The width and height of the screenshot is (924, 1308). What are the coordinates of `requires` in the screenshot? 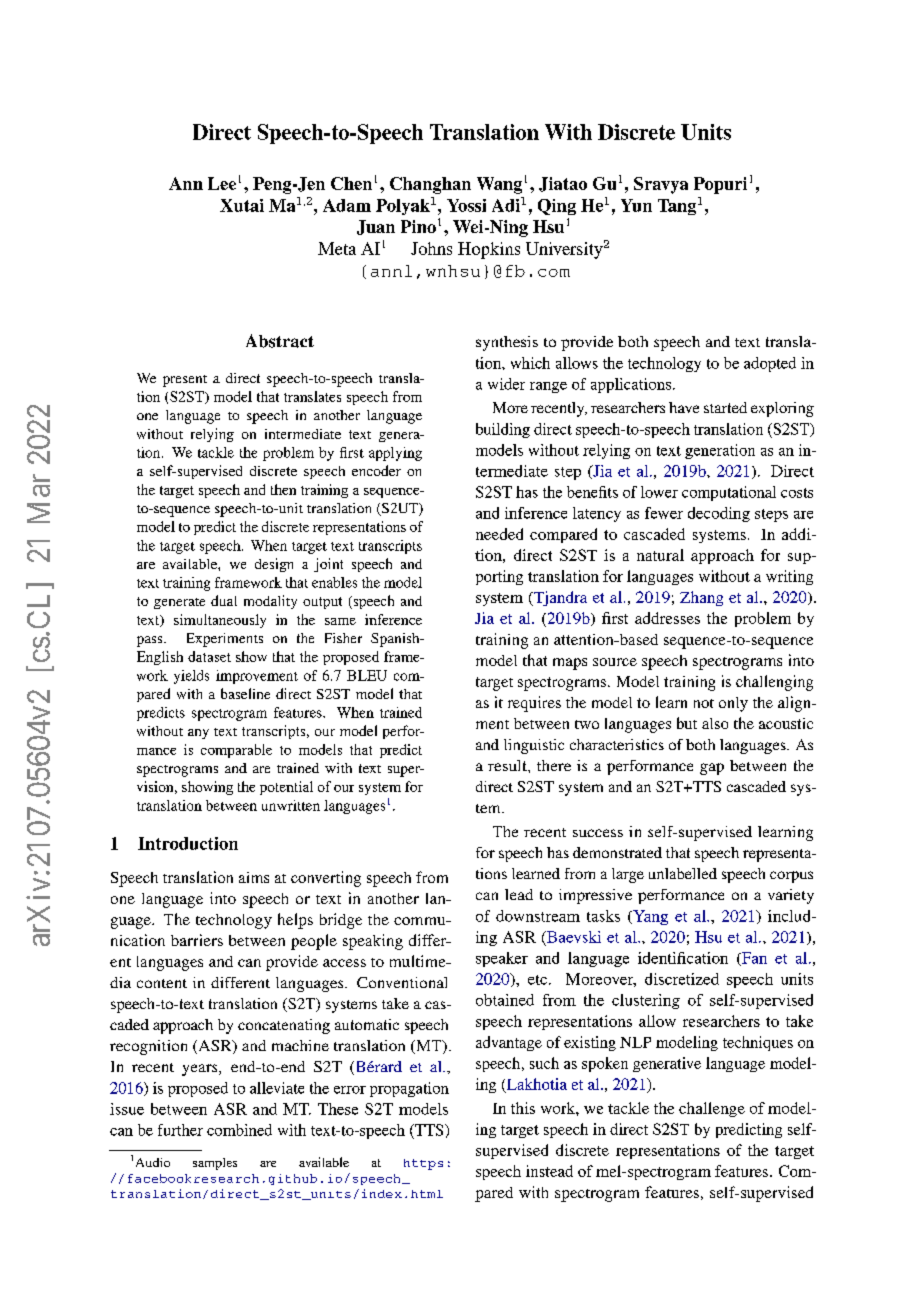 It's located at (534, 704).
